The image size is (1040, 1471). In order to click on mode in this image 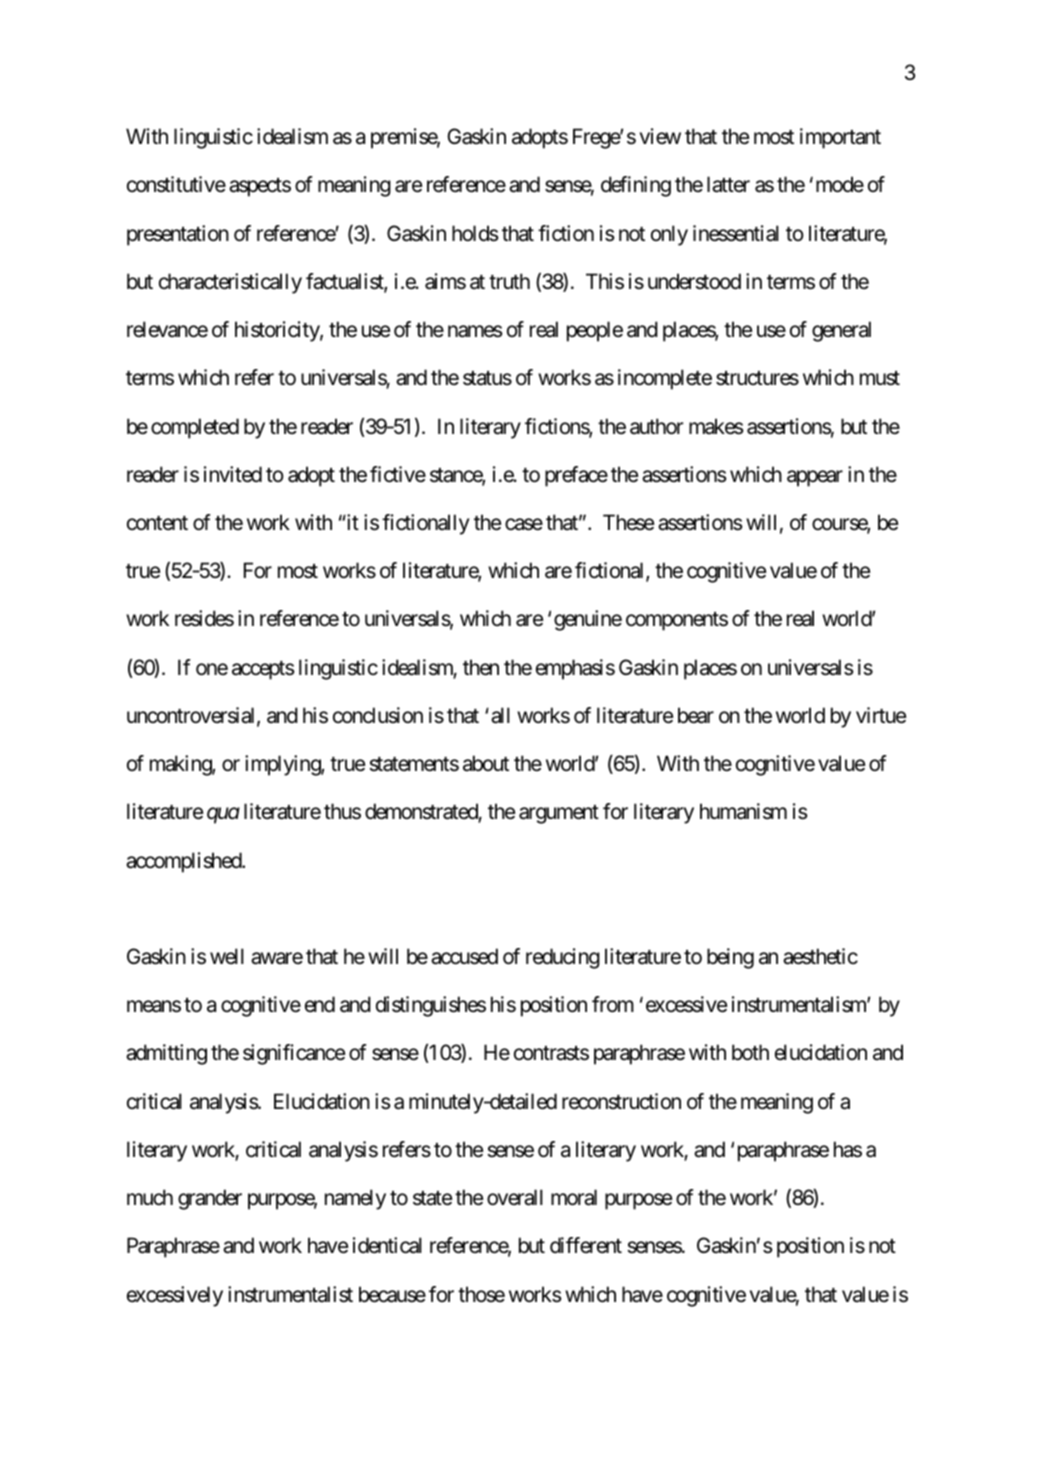, I will do `click(840, 184)`.
